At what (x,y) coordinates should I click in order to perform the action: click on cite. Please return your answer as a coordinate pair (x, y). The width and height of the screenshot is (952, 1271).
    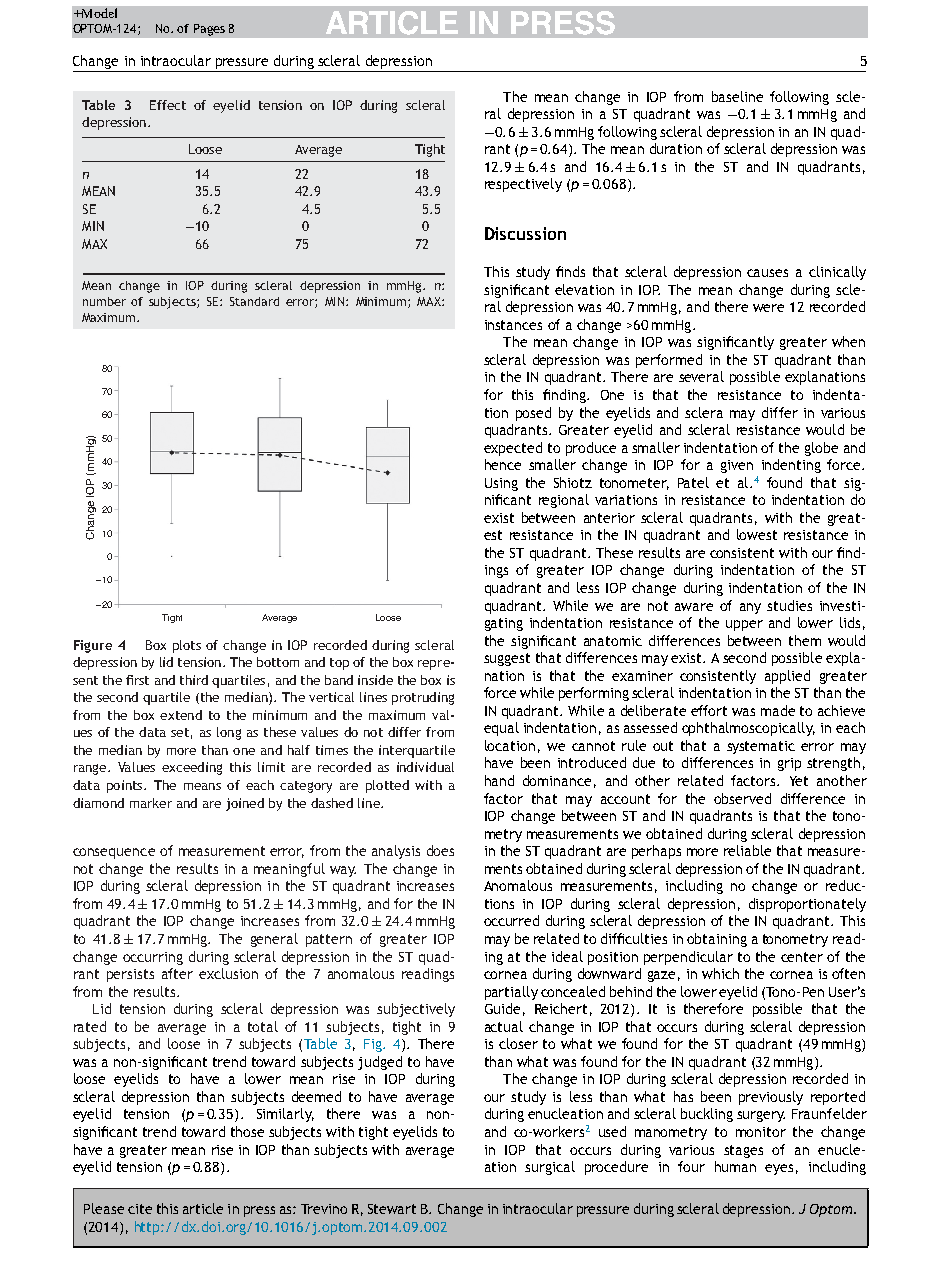
    Looking at the image, I should click on (140, 1209).
